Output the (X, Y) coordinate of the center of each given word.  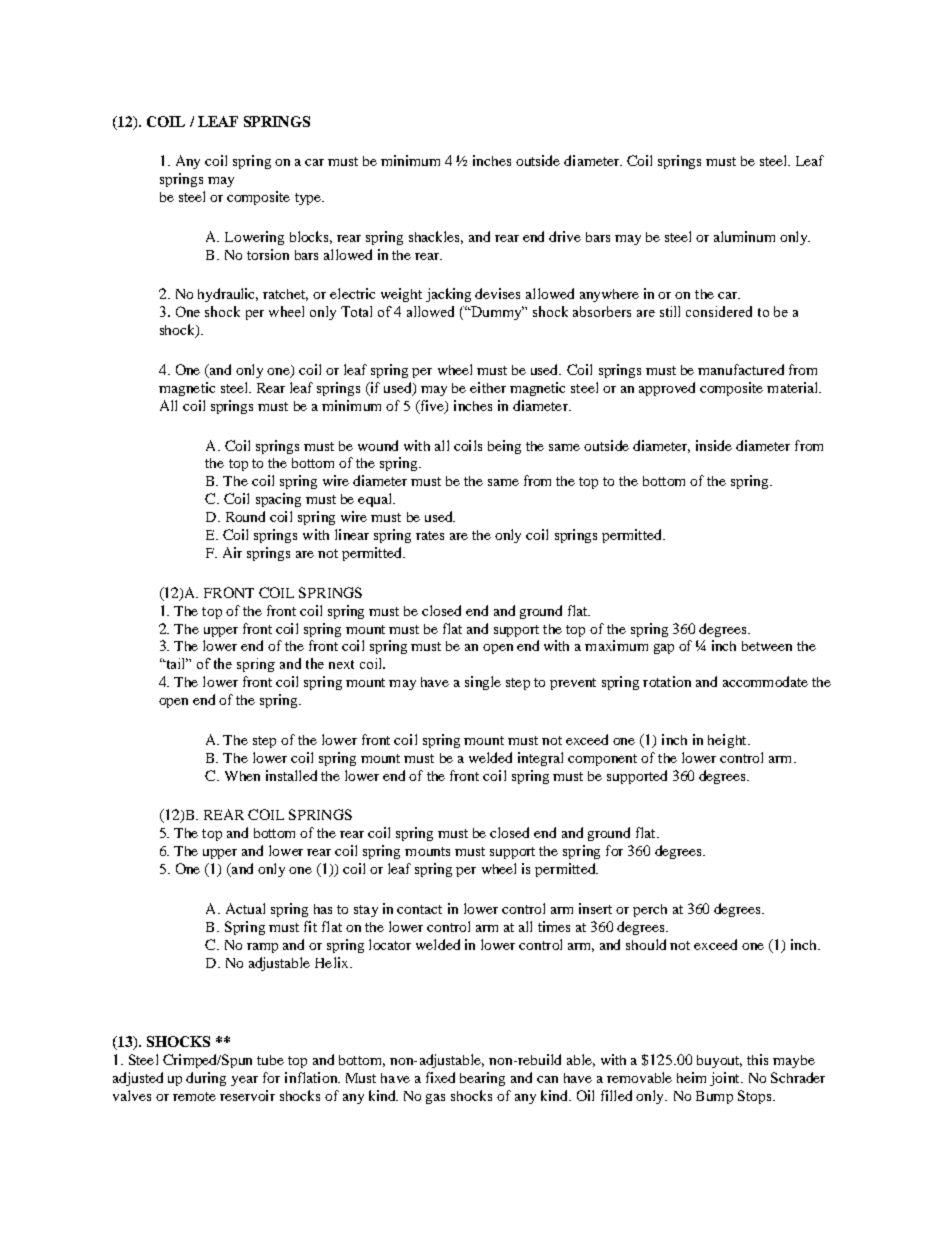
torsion (268, 254)
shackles (436, 237)
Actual (245, 908)
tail (176, 663)
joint (726, 1079)
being (504, 447)
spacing (278, 500)
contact (419, 909)
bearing (482, 1079)
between (767, 646)
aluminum (744, 236)
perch (650, 910)
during (206, 1079)
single (483, 683)
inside (714, 445)
